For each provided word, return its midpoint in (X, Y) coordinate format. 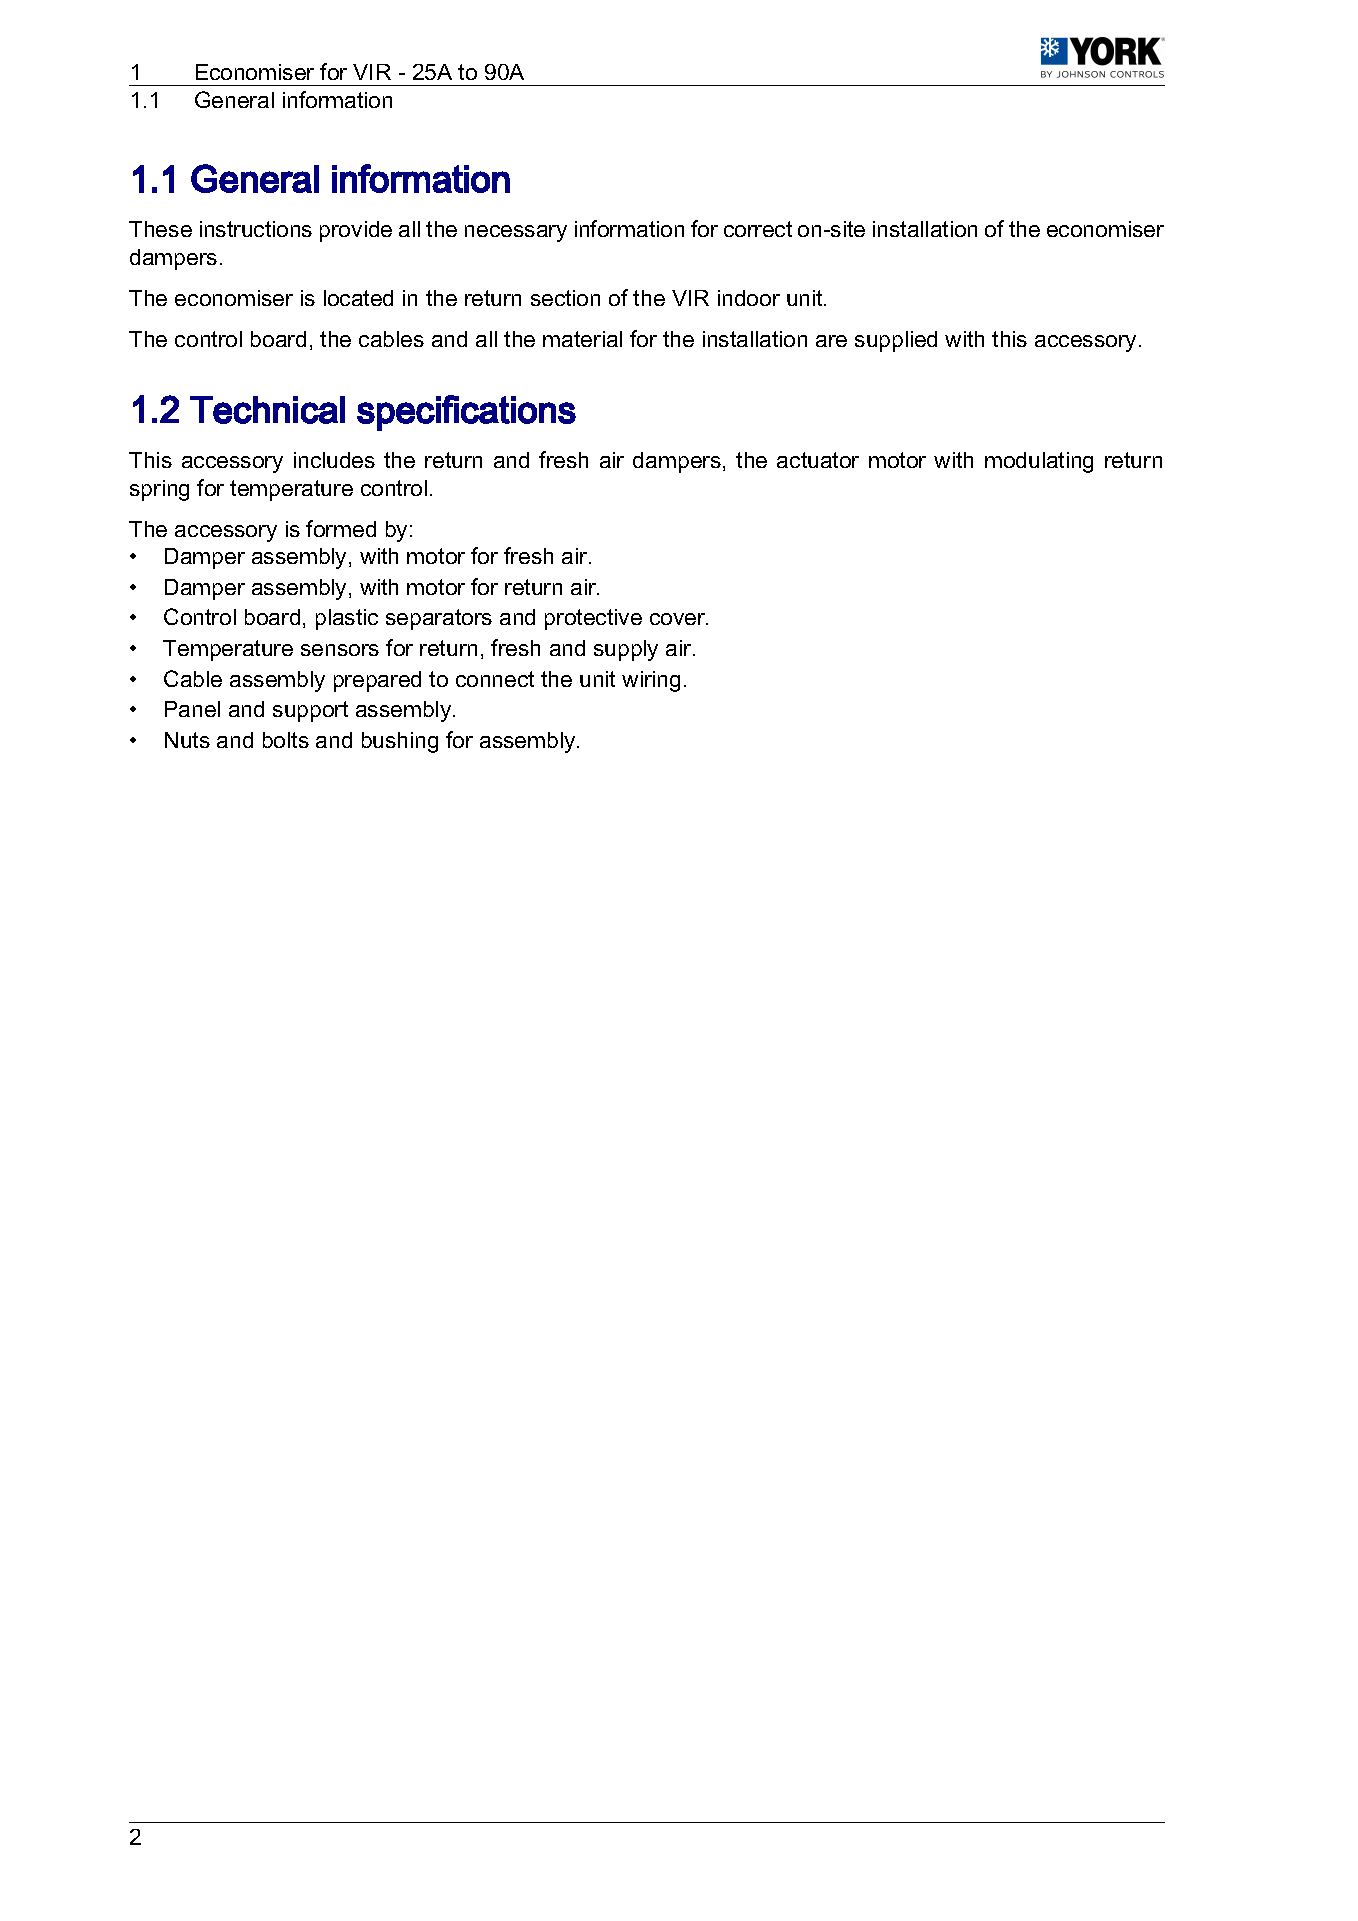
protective (593, 619)
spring (159, 490)
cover (679, 619)
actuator (818, 460)
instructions (256, 229)
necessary (516, 233)
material (582, 339)
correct (758, 229)
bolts (286, 740)
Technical (267, 410)
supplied (896, 341)
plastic (347, 619)
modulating (1039, 462)
